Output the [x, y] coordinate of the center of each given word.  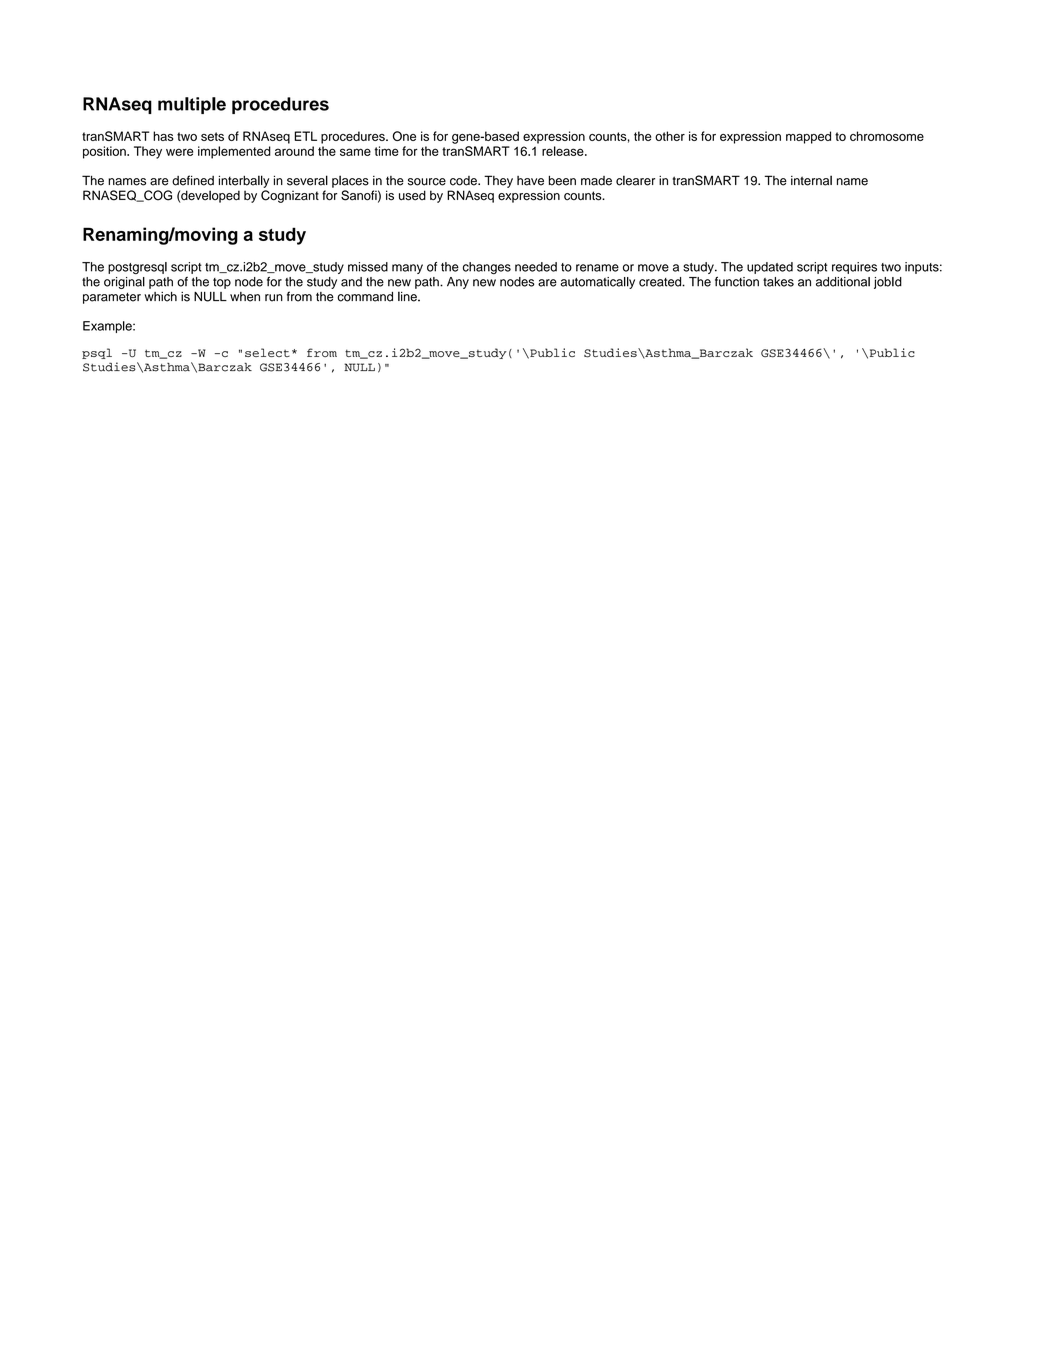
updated [770, 268]
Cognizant [290, 196]
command [365, 297]
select [267, 352]
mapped [808, 137]
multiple [192, 105]
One [404, 136]
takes [778, 282]
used [412, 195]
